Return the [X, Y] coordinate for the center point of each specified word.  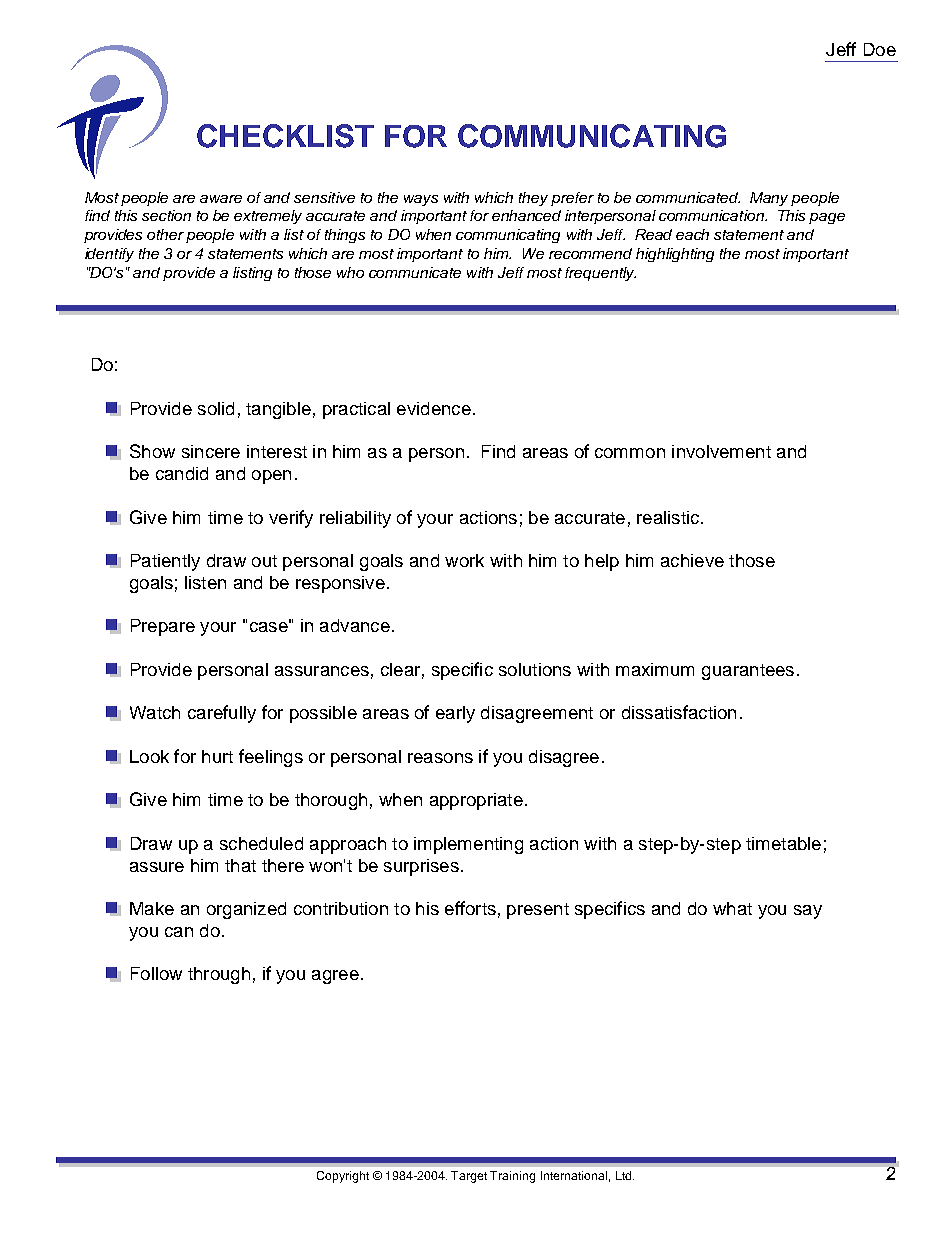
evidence [434, 408]
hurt [217, 756]
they [533, 199]
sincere [211, 451]
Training [512, 1177]
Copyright [343, 1177]
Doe [880, 49]
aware [221, 199]
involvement [721, 451]
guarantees [748, 672]
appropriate [476, 801]
